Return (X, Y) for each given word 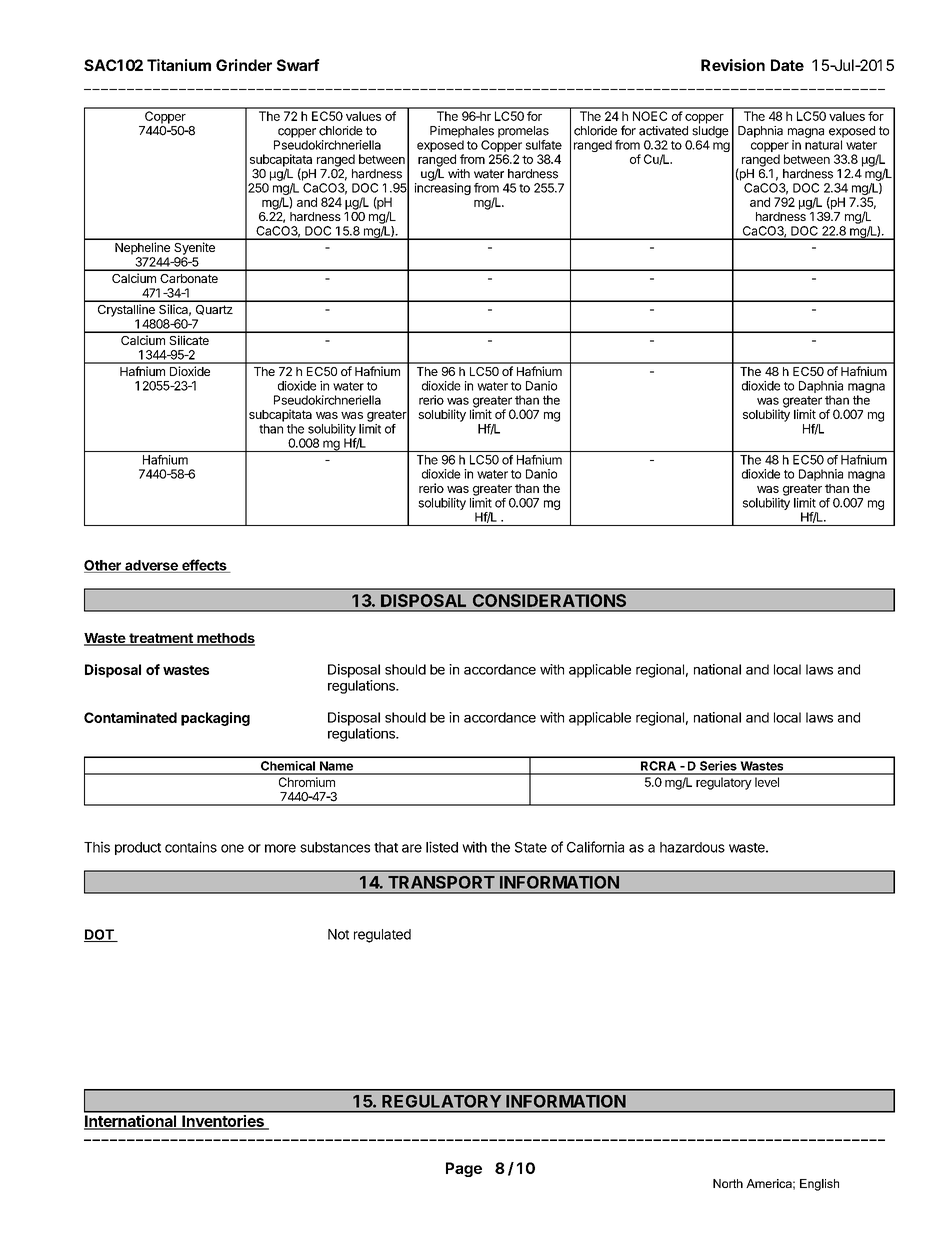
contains (191, 847)
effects (204, 566)
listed (442, 847)
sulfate (544, 145)
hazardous (692, 847)
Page (464, 1169)
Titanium (179, 65)
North (728, 1183)
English (819, 1185)
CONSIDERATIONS (549, 600)
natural (823, 145)
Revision (733, 65)
